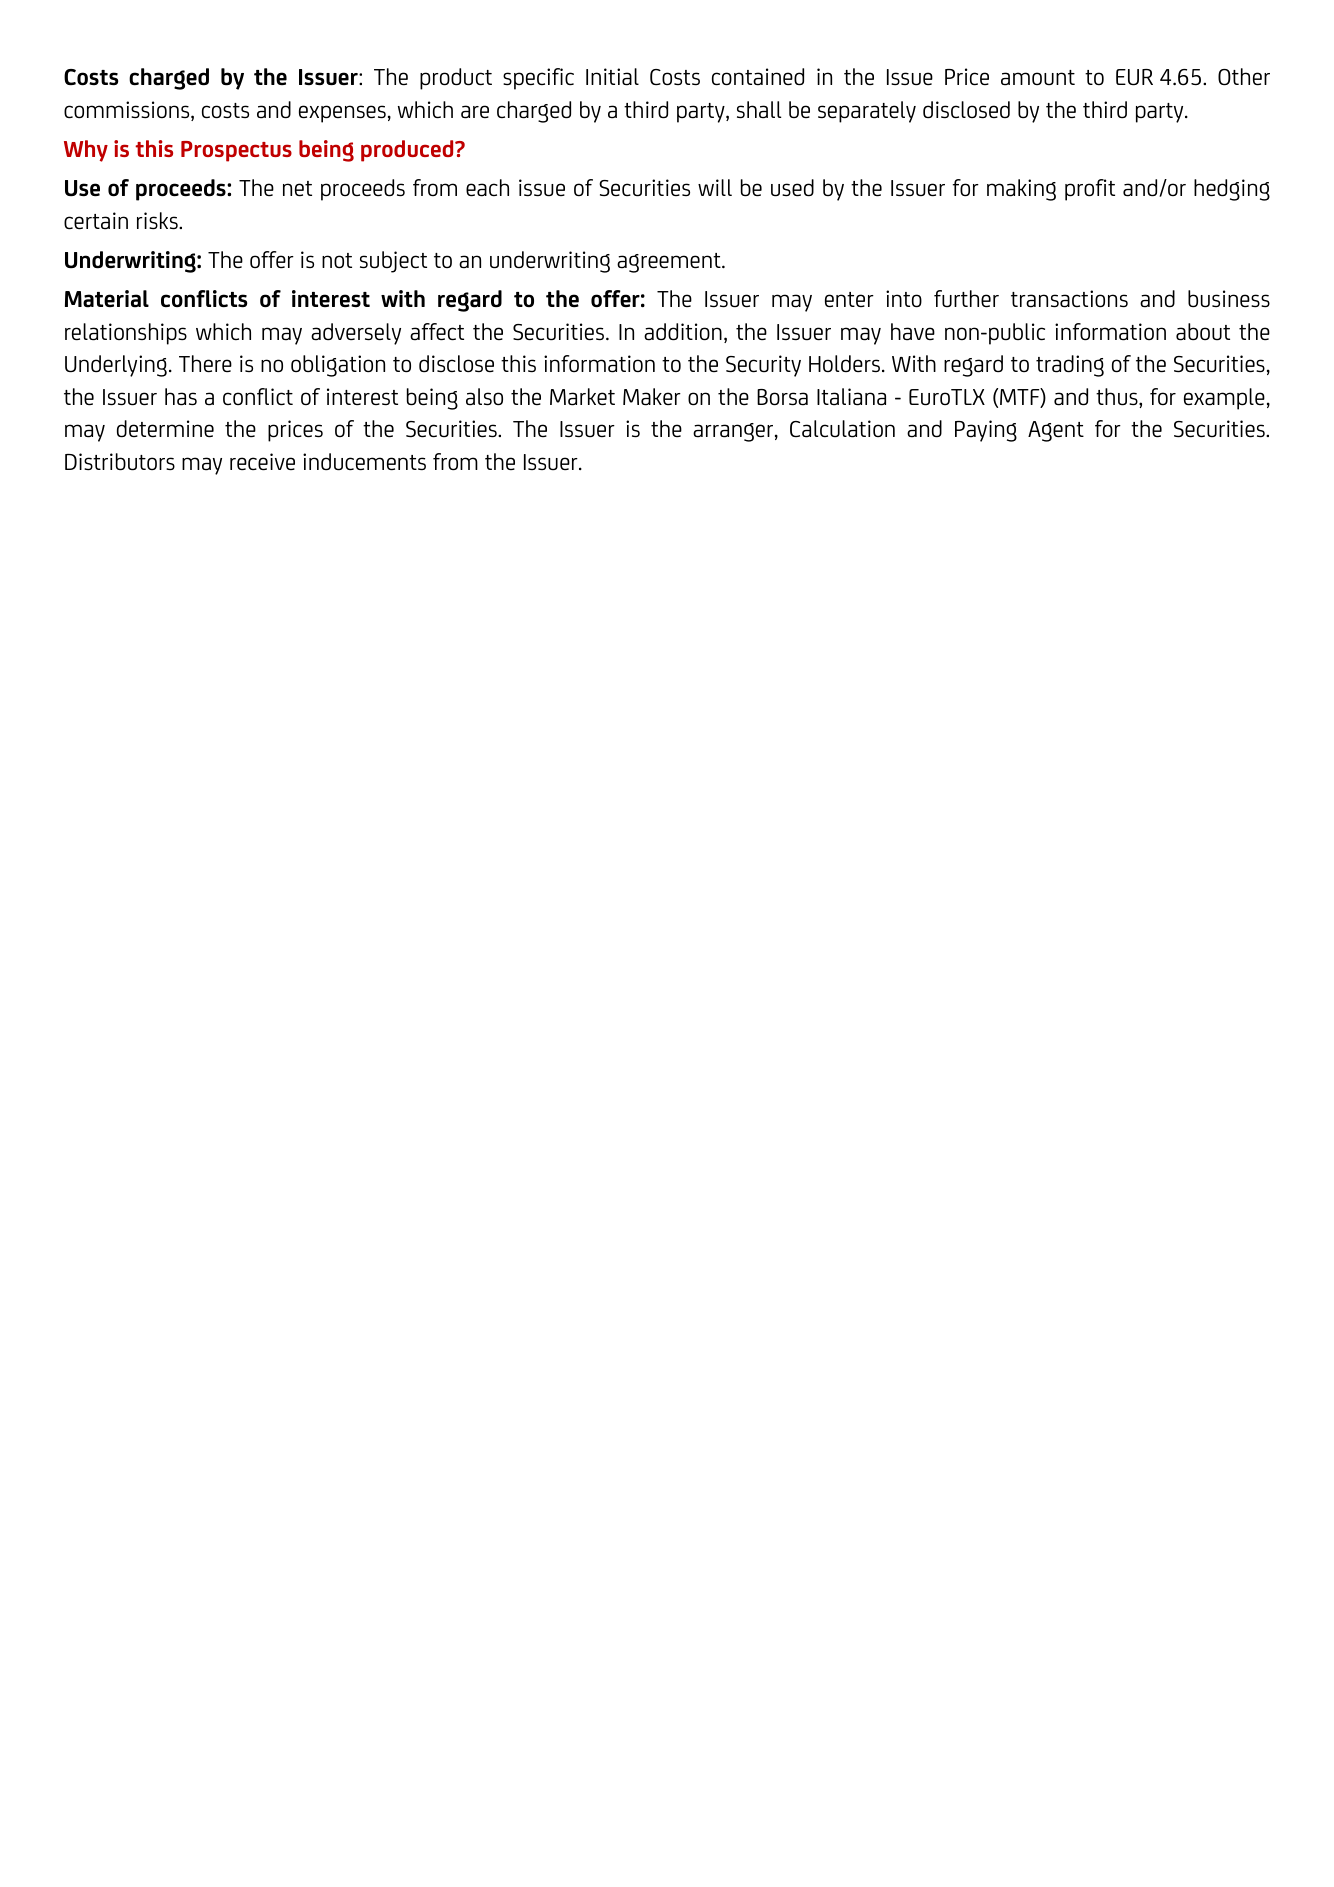  What do you see at coordinates (337, 261) in the screenshot?
I see `not` at bounding box center [337, 261].
